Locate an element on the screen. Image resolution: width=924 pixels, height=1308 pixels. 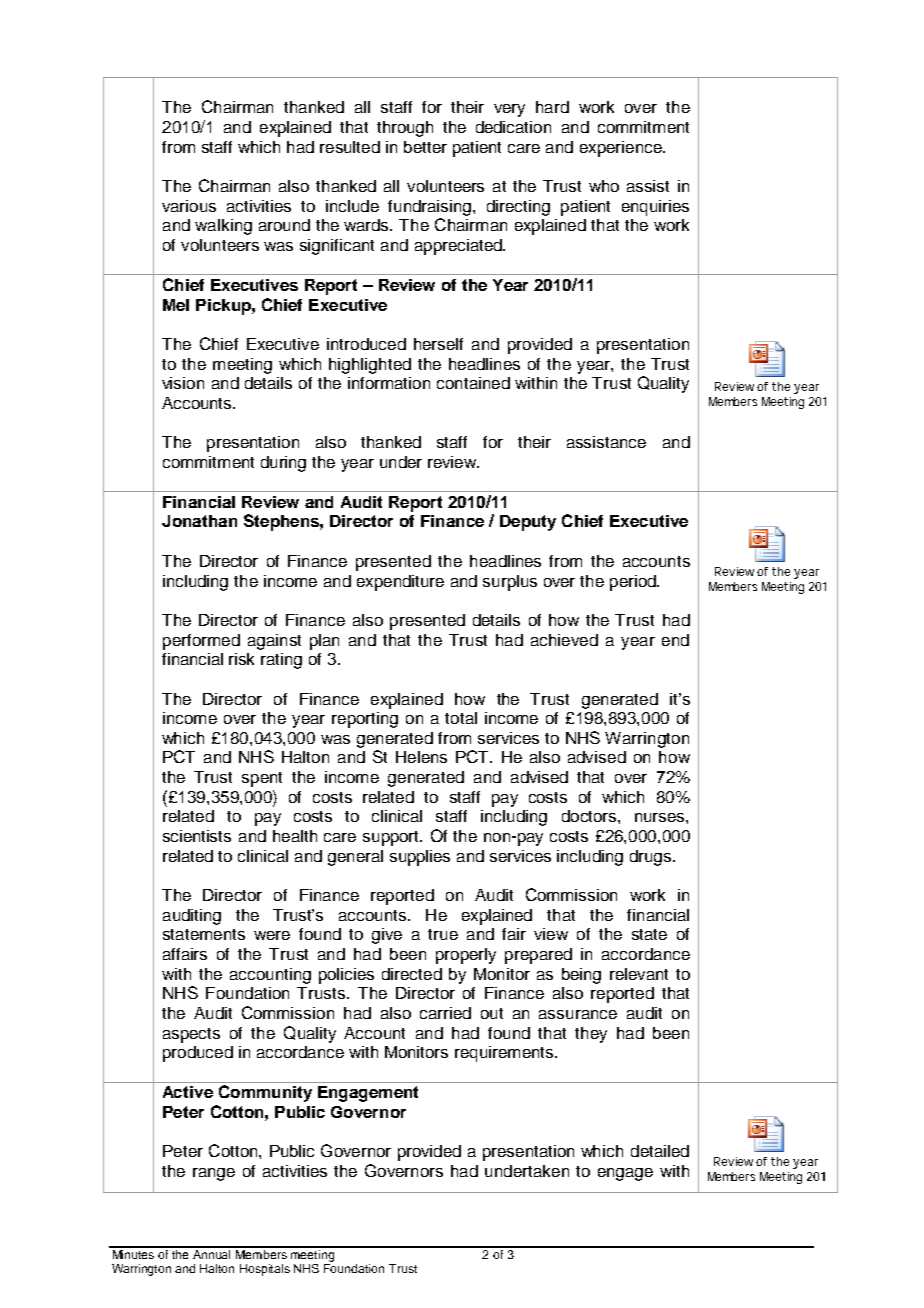
Annual is located at coordinates (212, 1253).
